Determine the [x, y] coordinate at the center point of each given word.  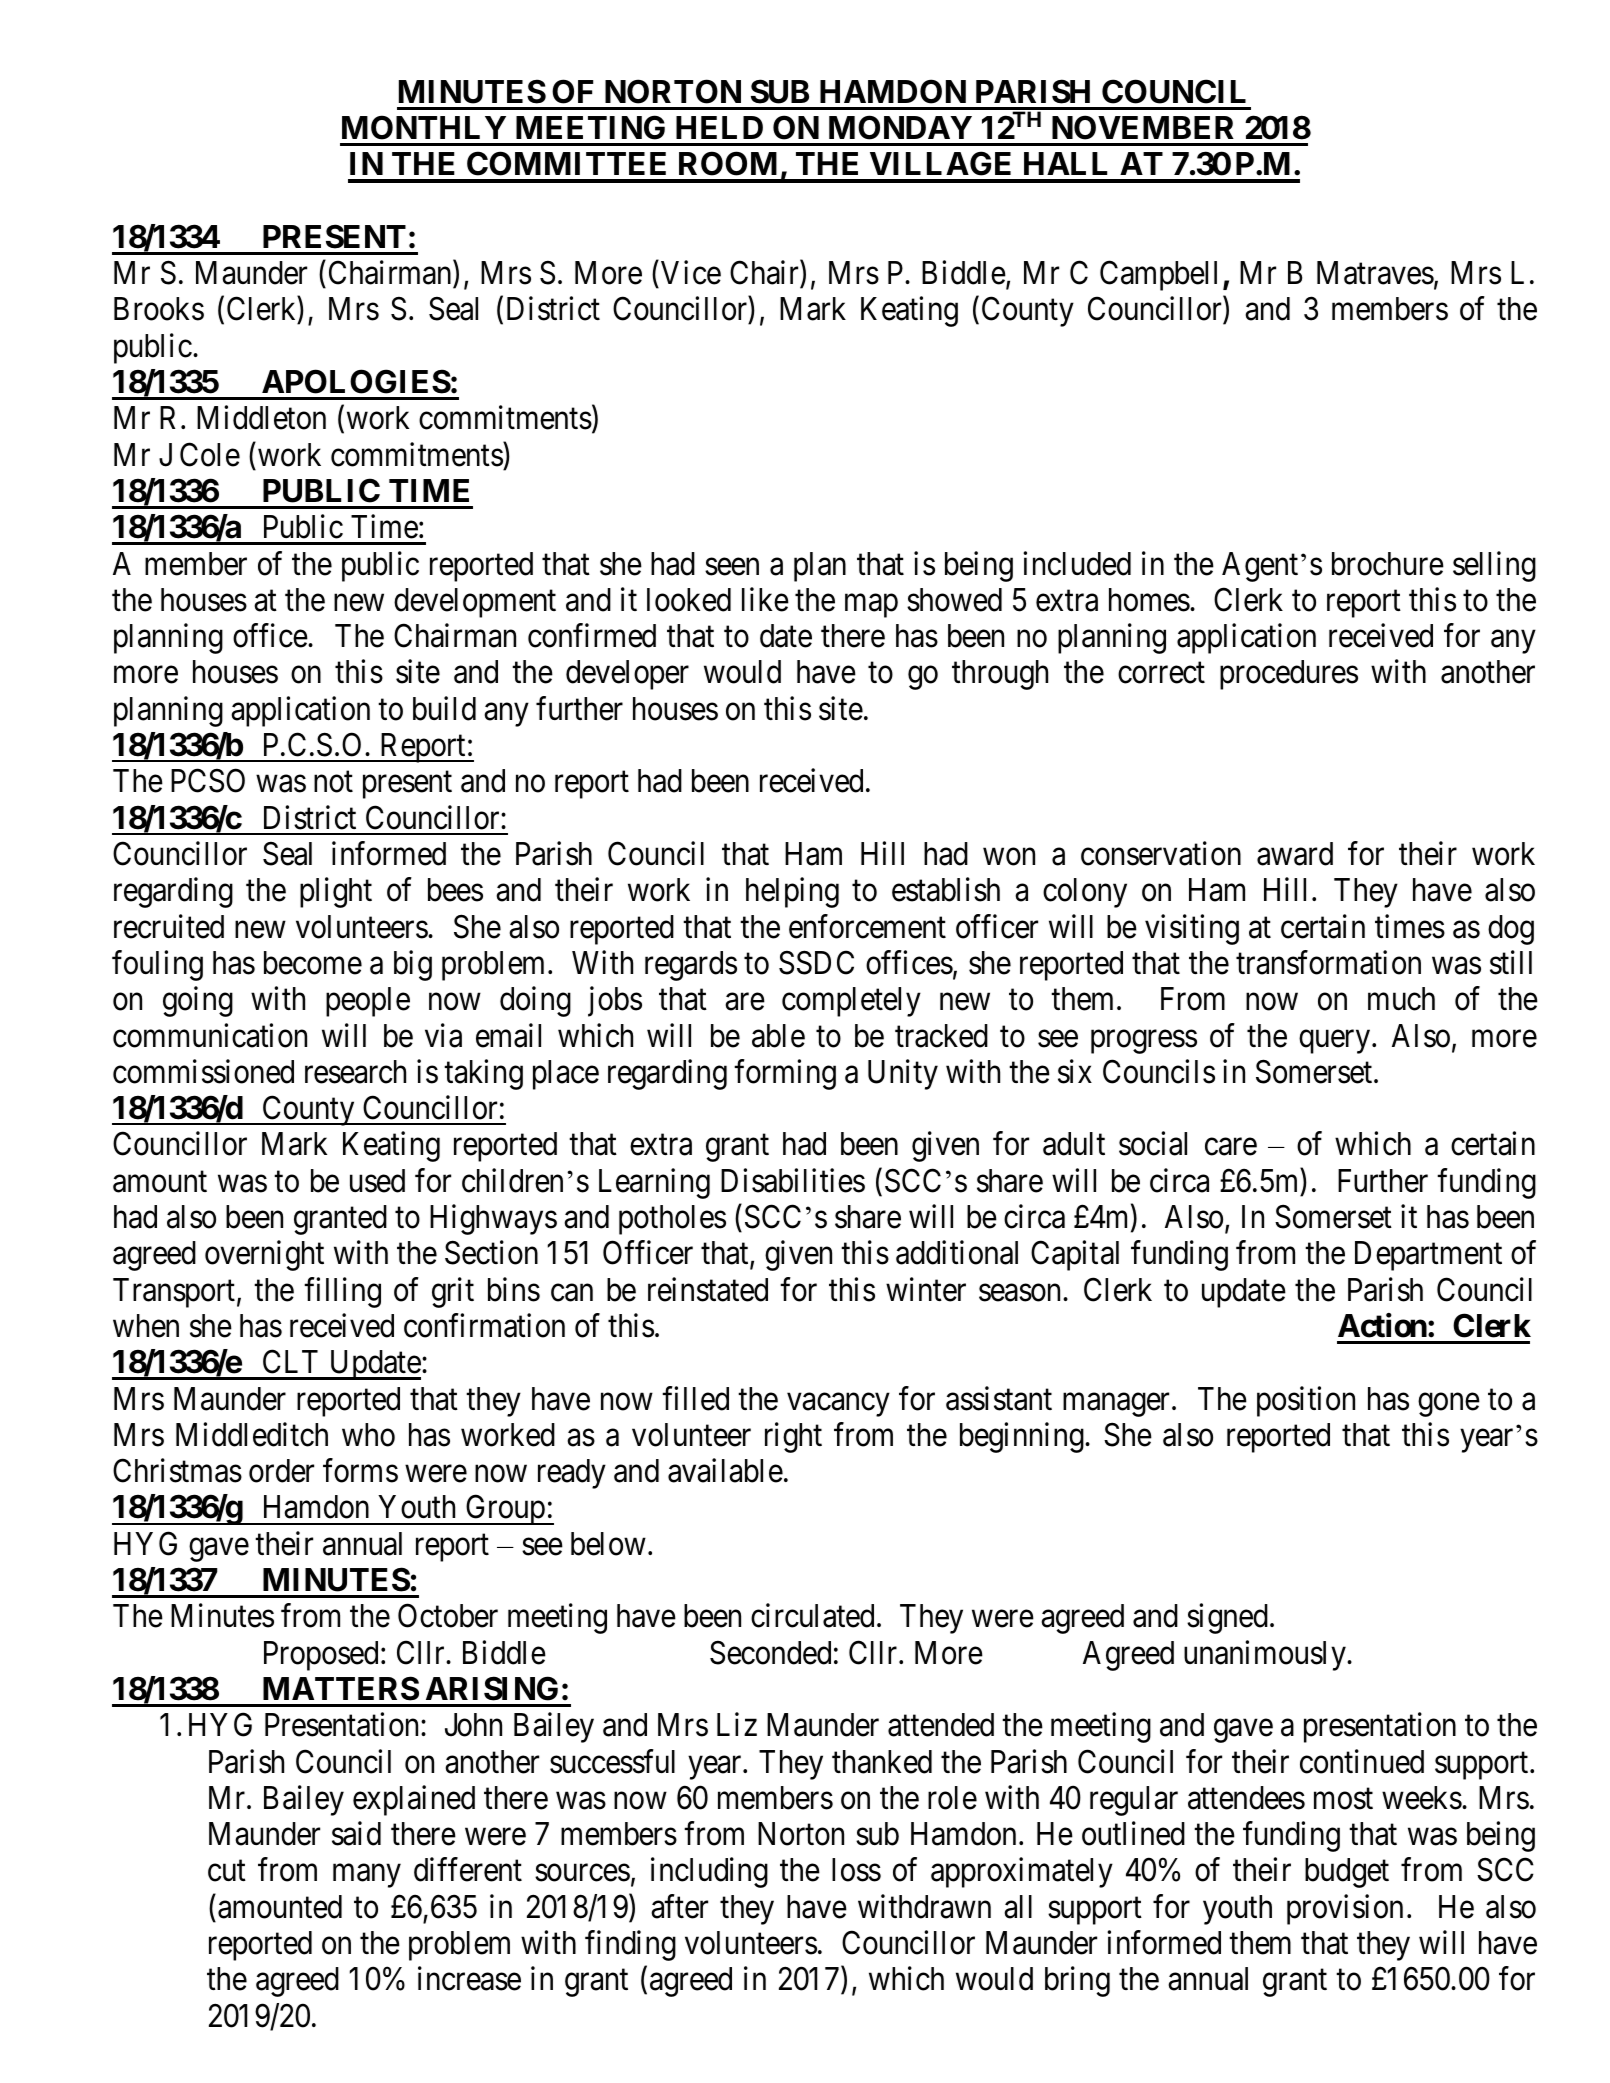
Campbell [1158, 276]
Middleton [261, 418]
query [1334, 1042]
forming [785, 1074]
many [366, 1876]
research [355, 1072]
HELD [719, 127]
